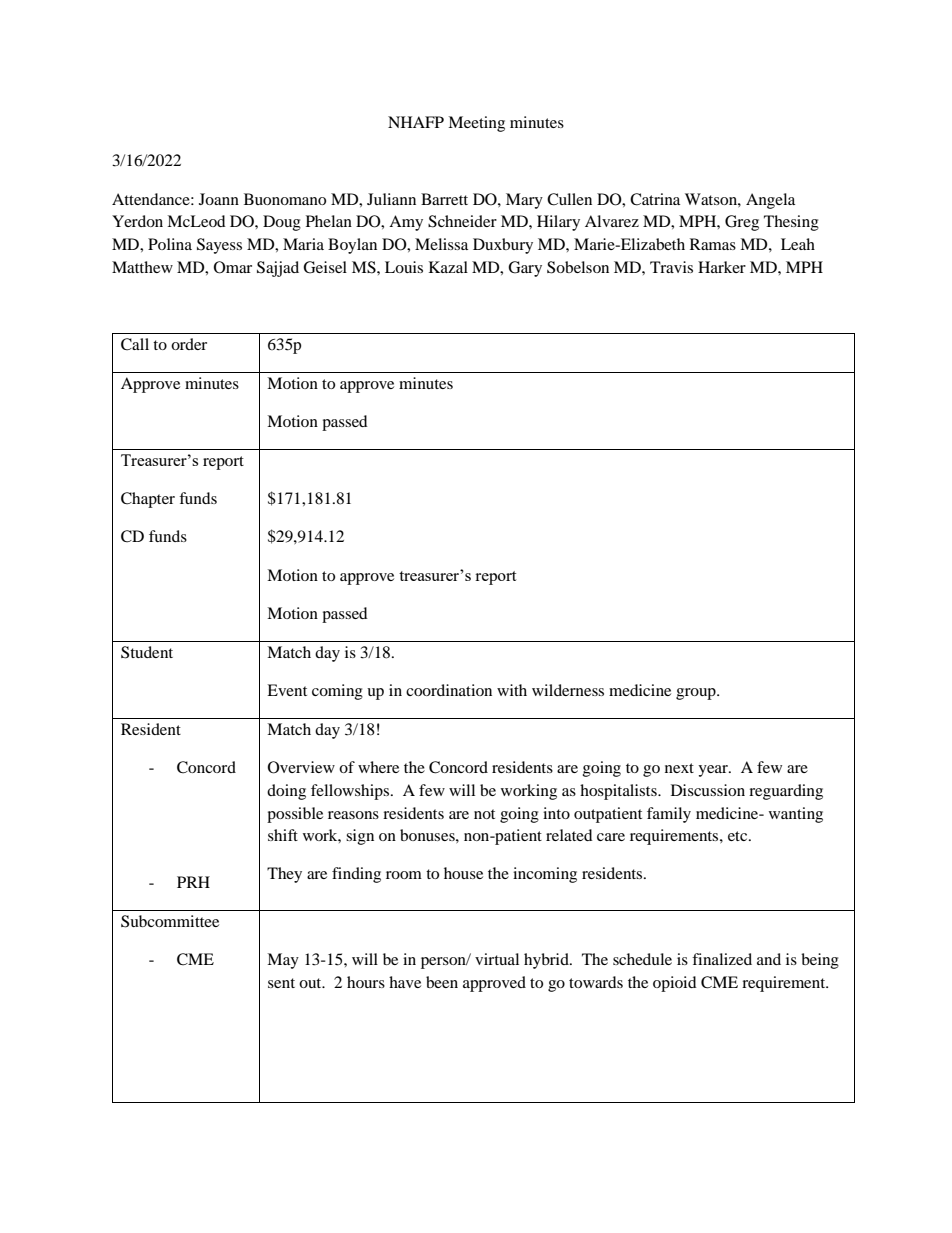  What do you see at coordinates (484, 814) in the screenshot?
I see `not` at bounding box center [484, 814].
